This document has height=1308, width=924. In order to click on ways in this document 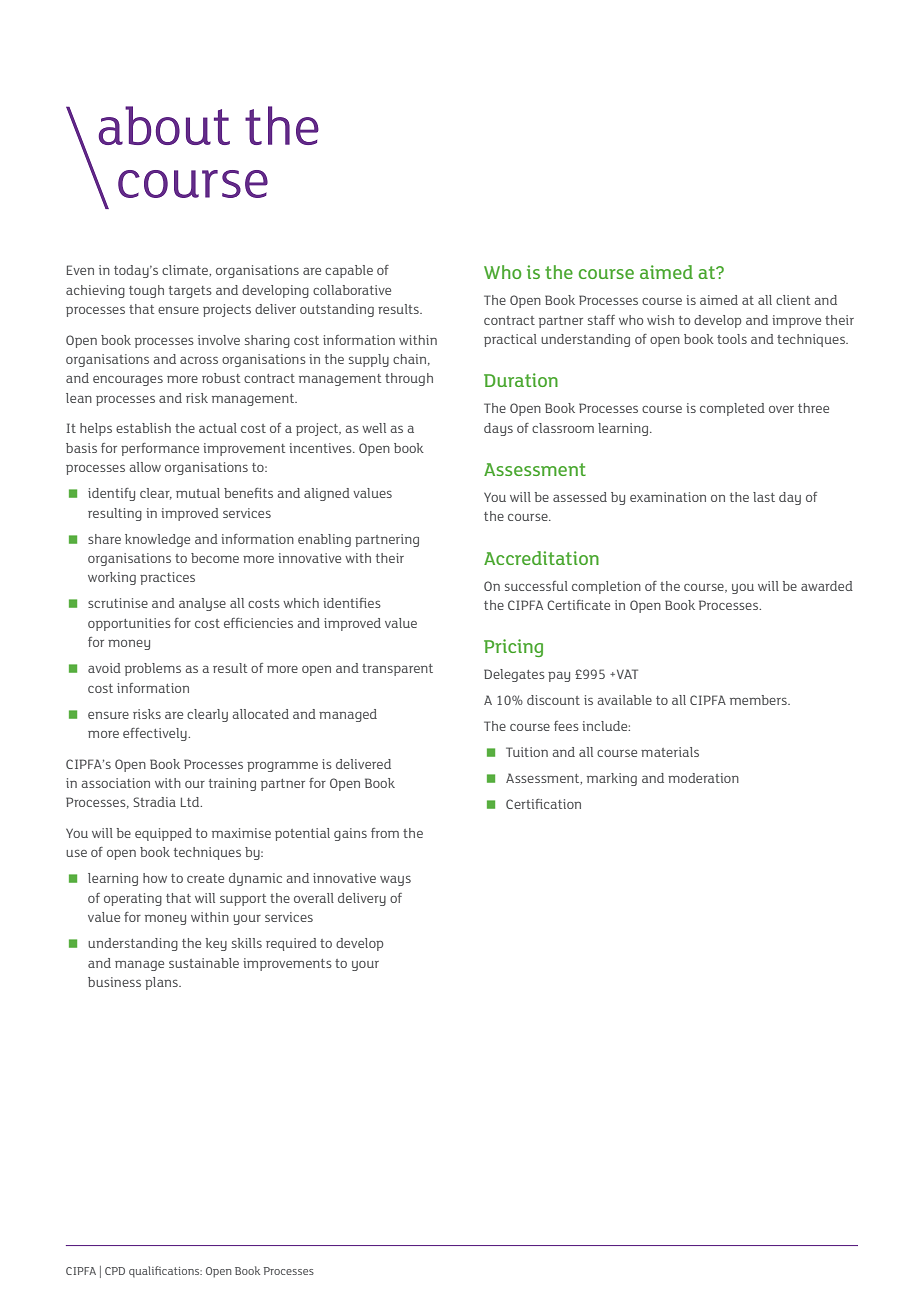, I will do `click(395, 880)`.
